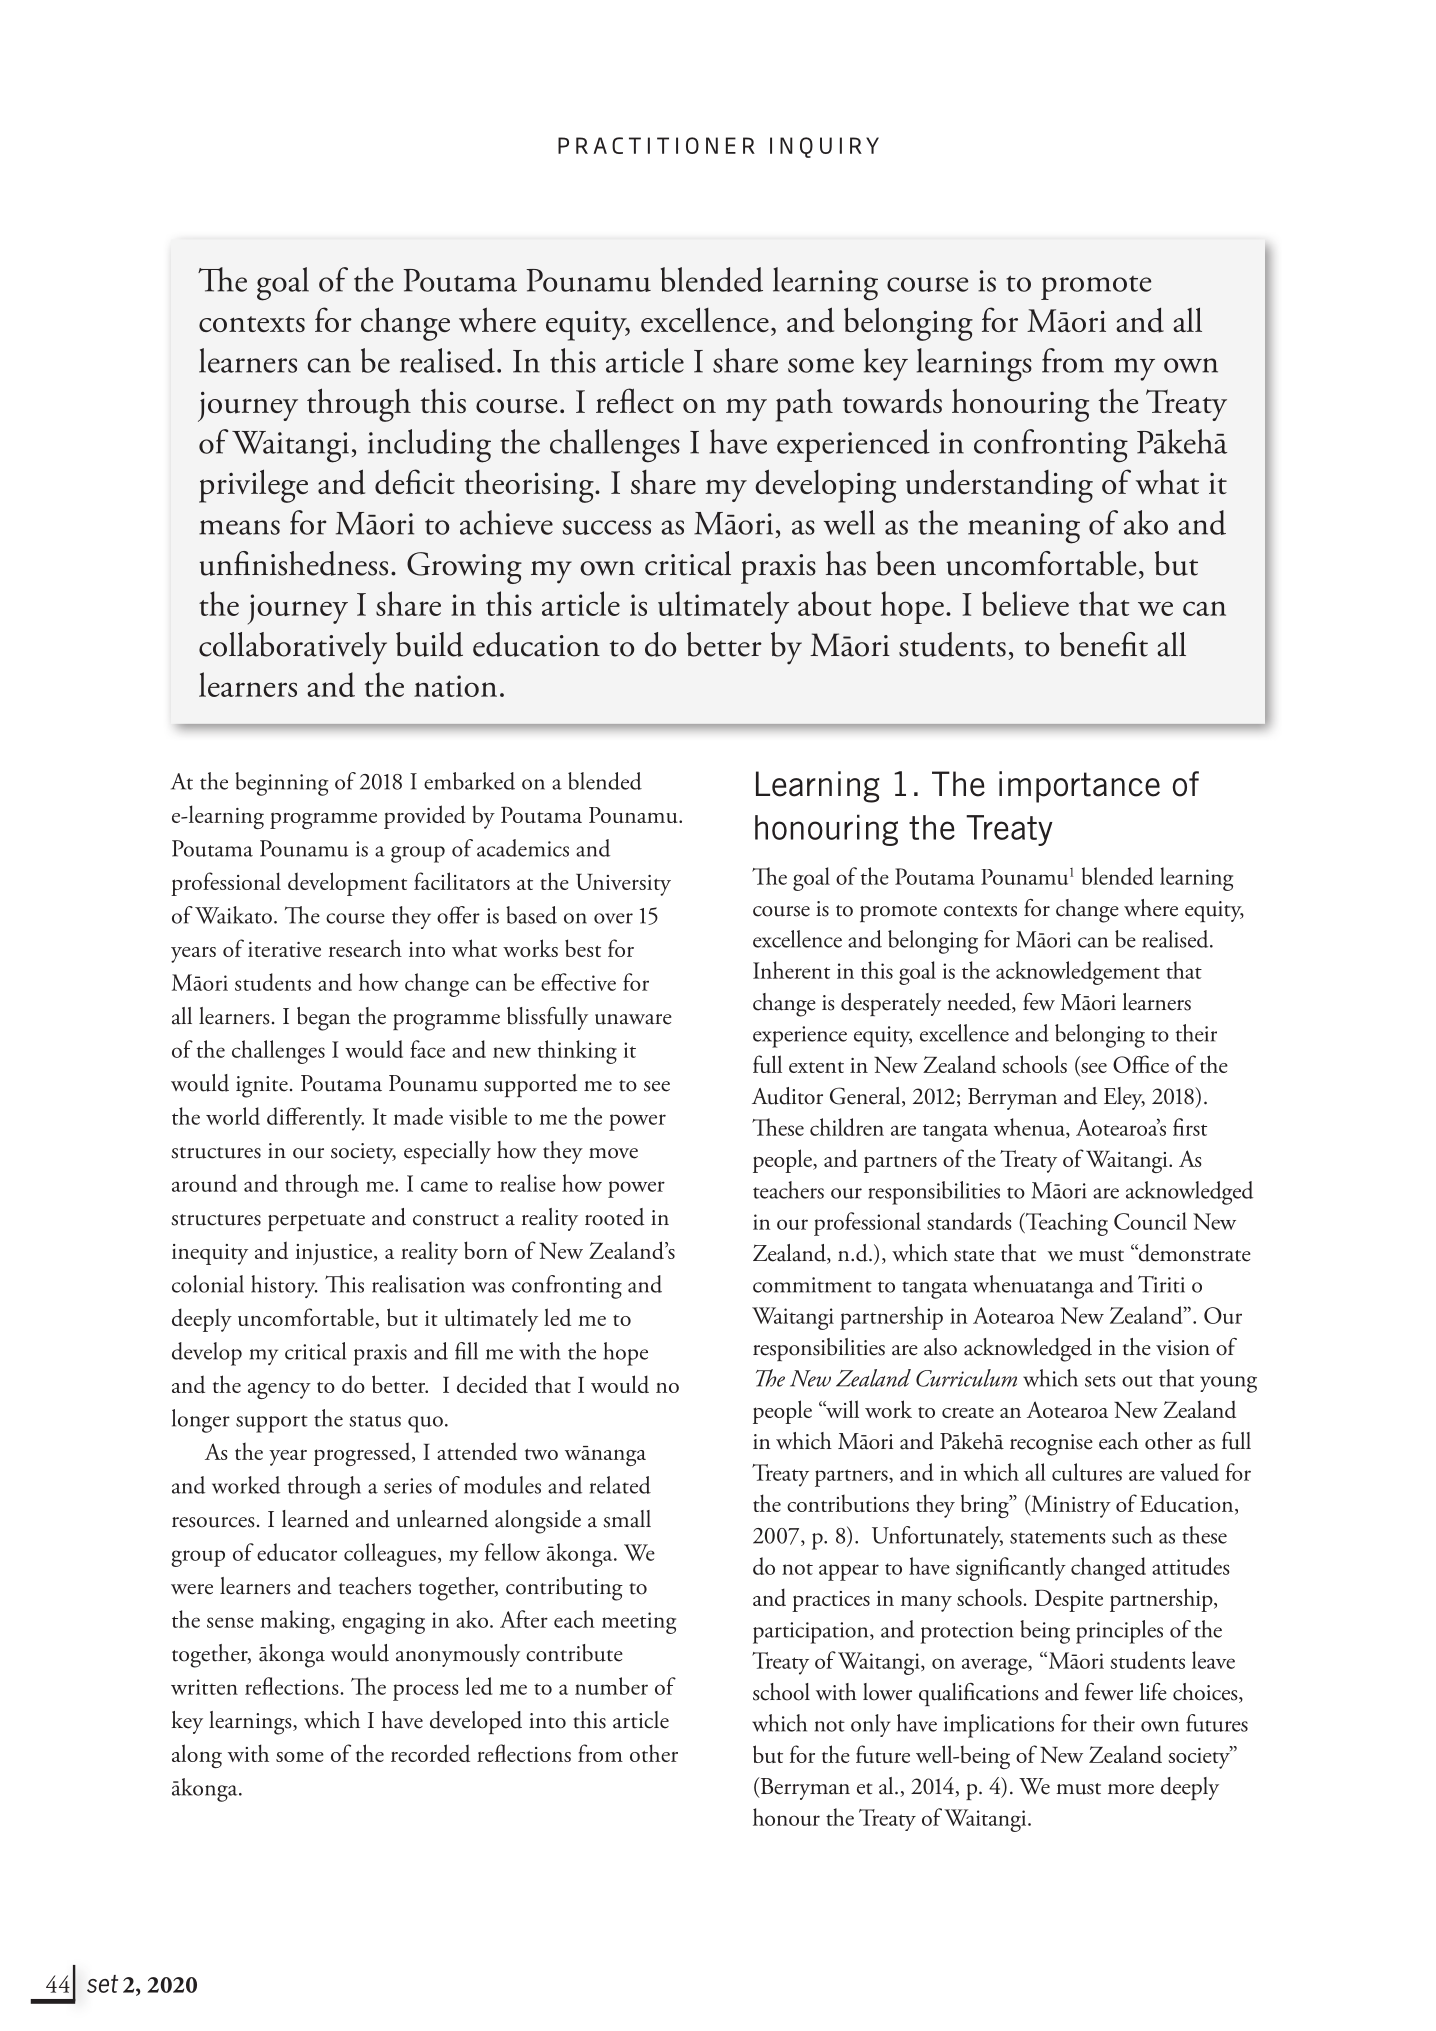 The height and width of the image is (2031, 1436). What do you see at coordinates (1087, 1472) in the image?
I see `cultures` at bounding box center [1087, 1472].
